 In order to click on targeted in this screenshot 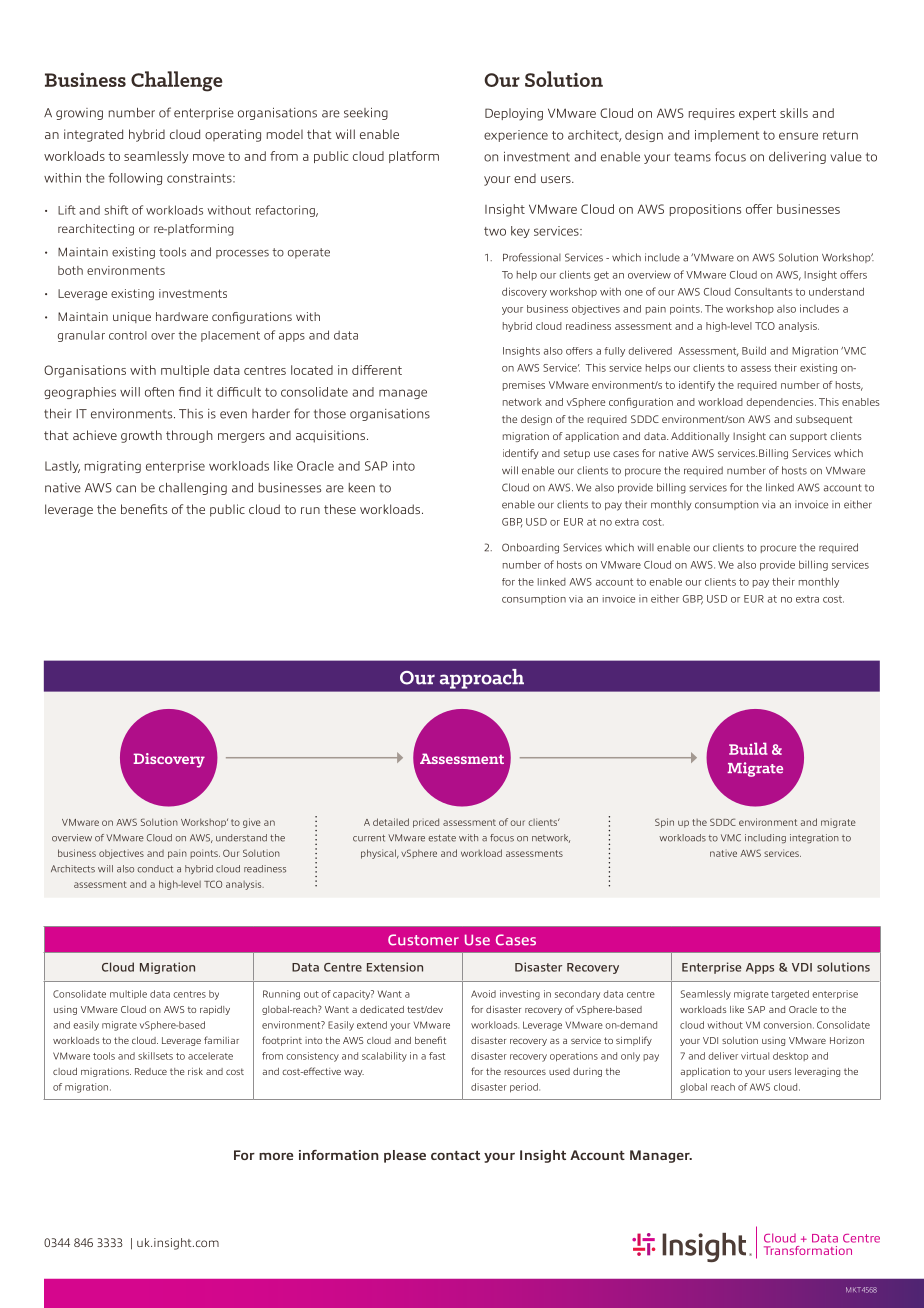, I will do `click(790, 995)`.
